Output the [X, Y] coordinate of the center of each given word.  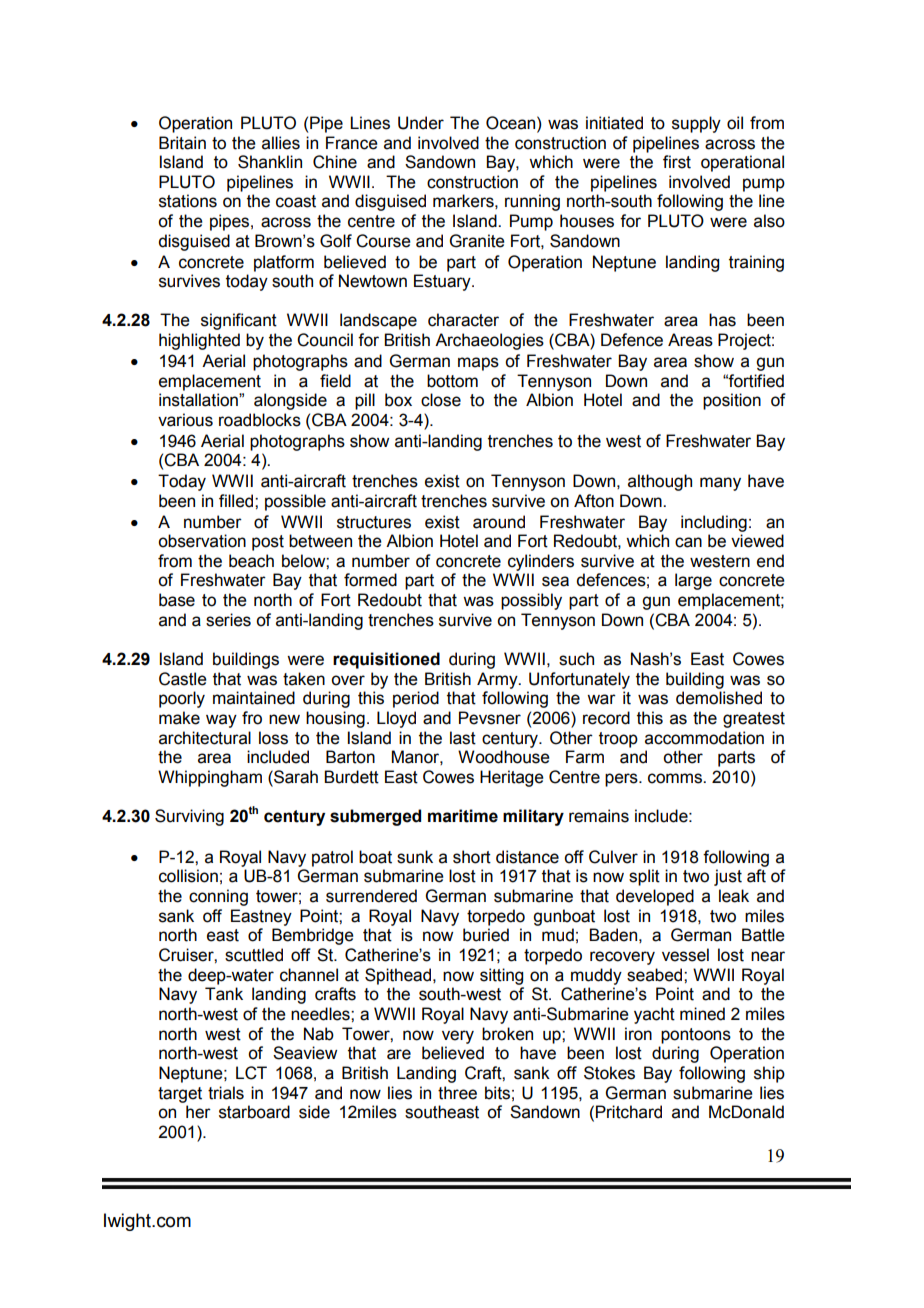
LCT [251, 1073]
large [693, 581]
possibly [531, 601]
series [228, 620]
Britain [182, 143]
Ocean [512, 123]
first [677, 162]
